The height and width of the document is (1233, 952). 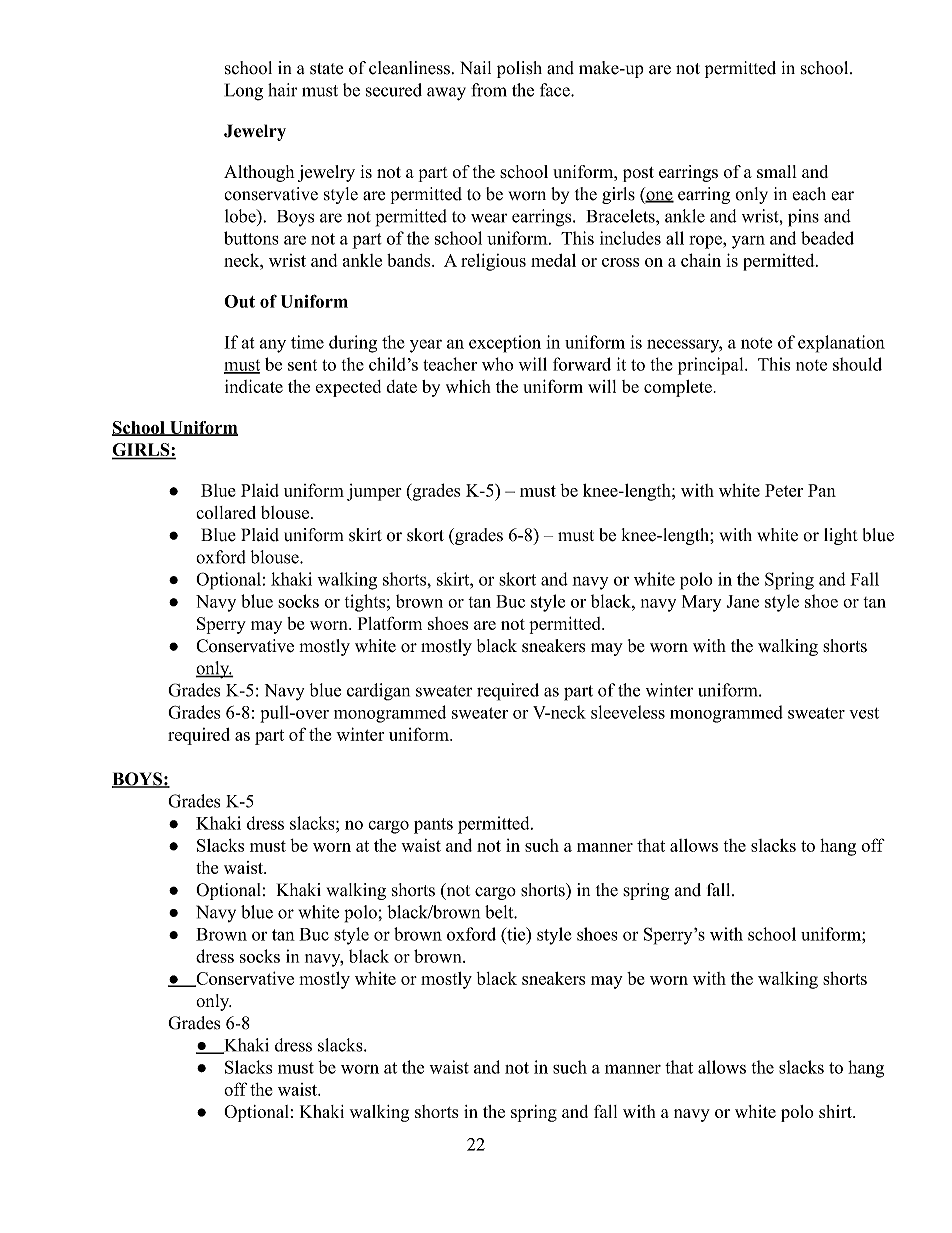 I want to click on forward, so click(x=582, y=364).
